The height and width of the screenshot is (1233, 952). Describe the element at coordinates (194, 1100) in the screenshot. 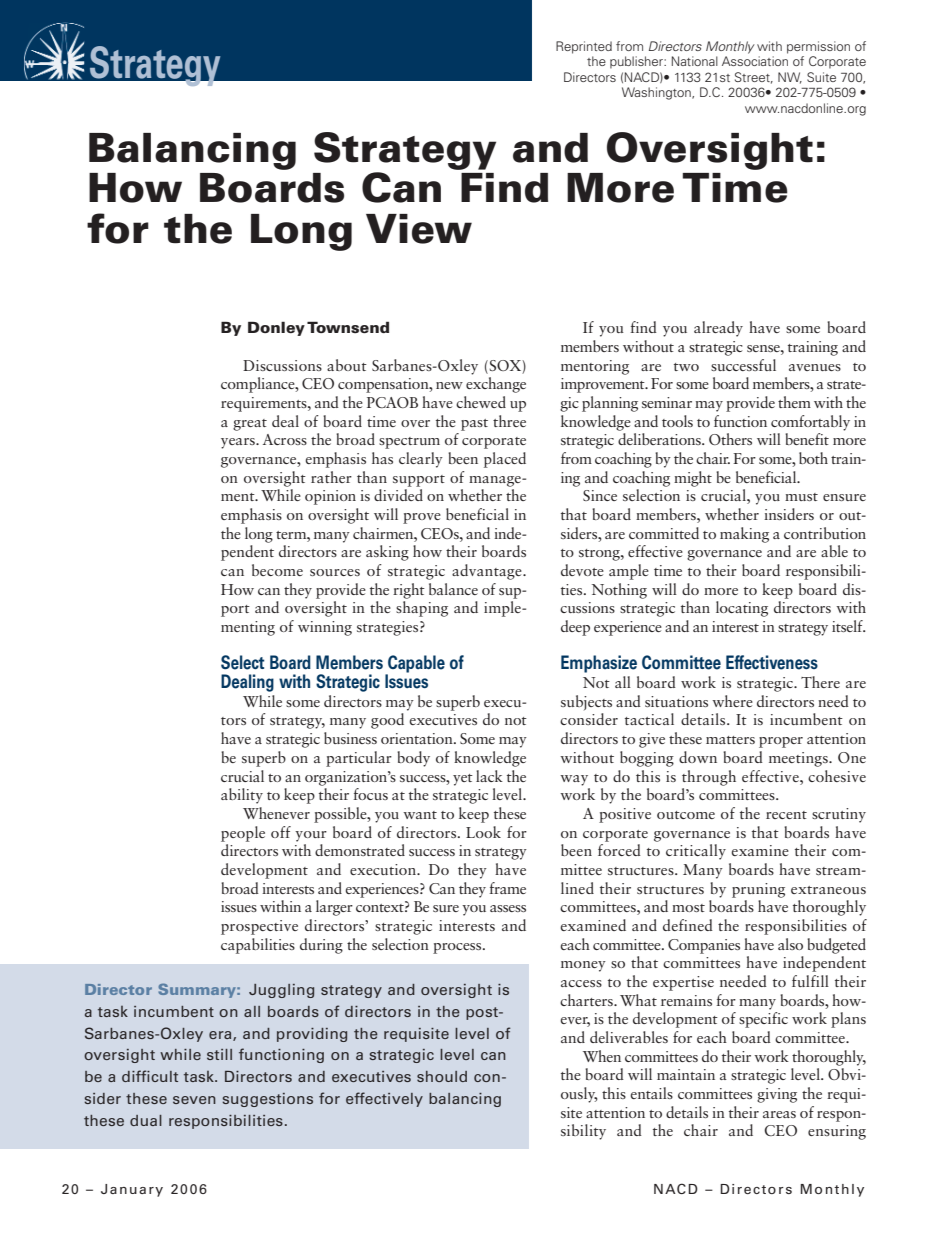

I see `seven` at that location.
